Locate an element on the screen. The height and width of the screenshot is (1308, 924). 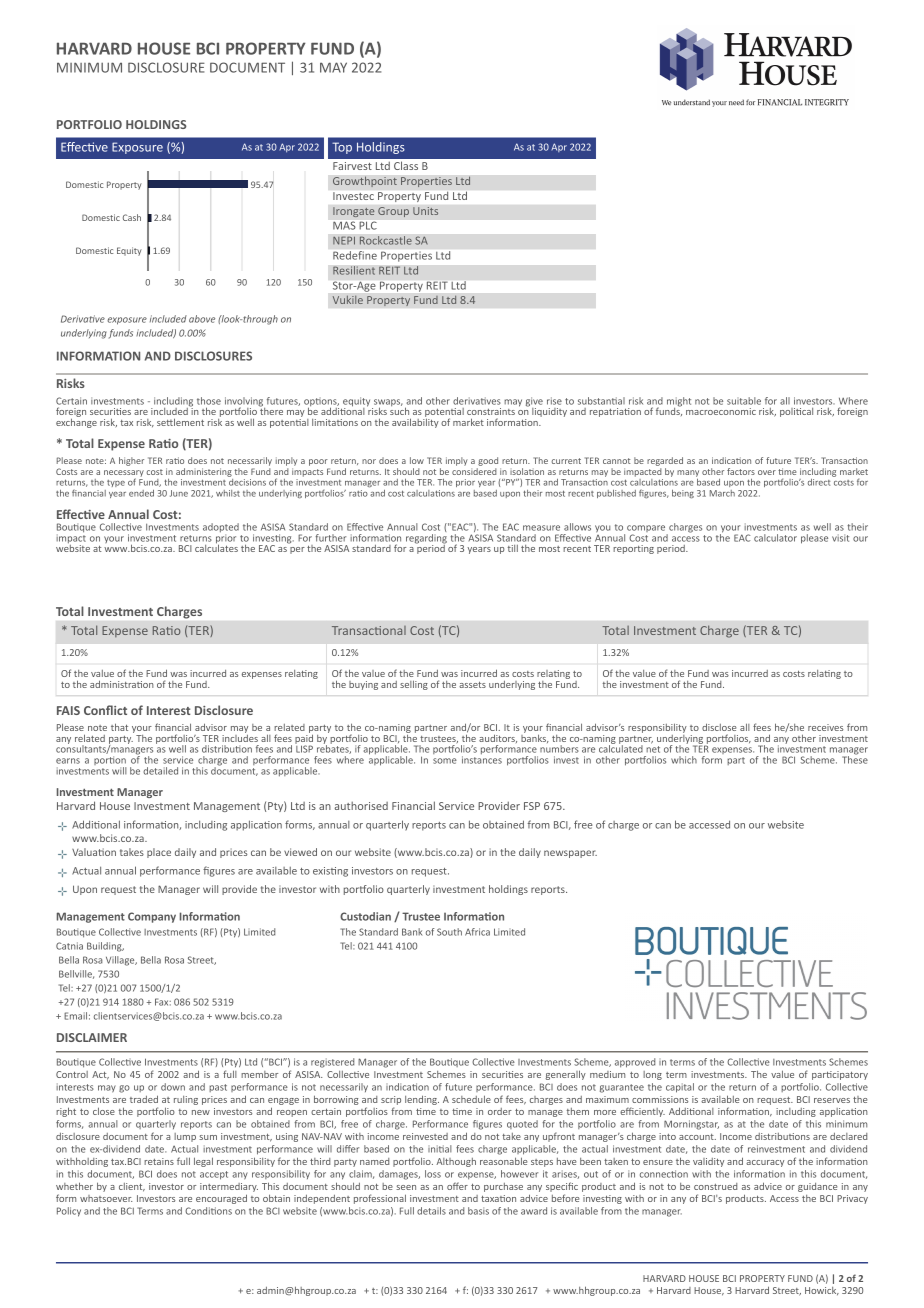
that is located at coordinates (119, 727).
